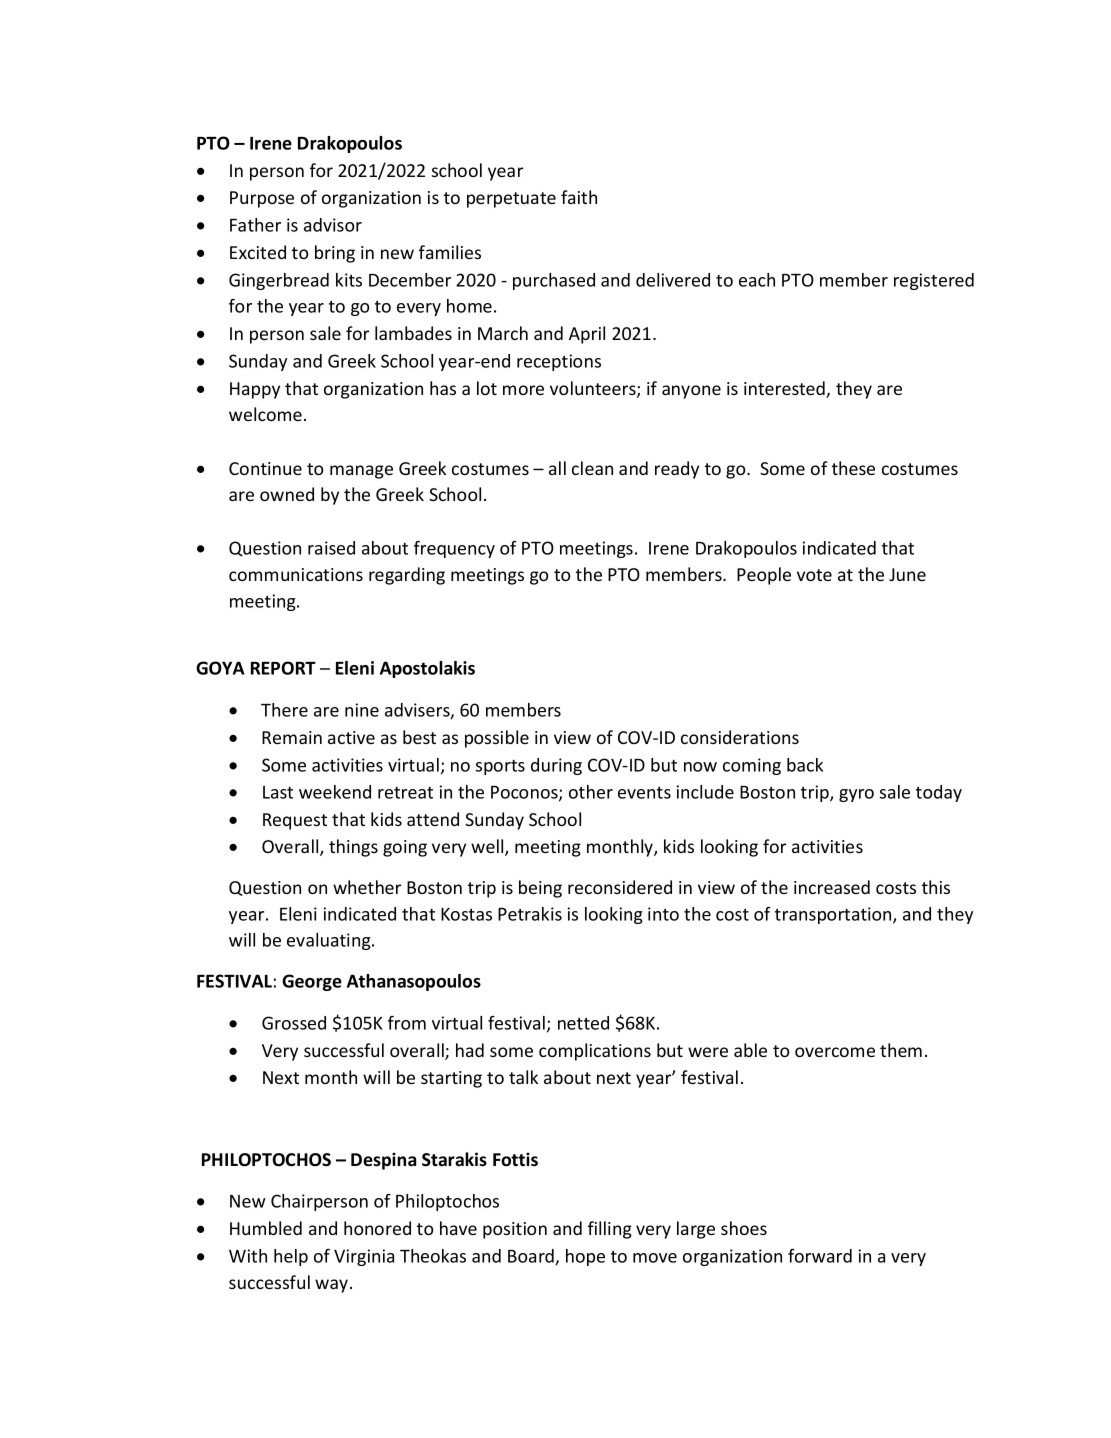  Describe the element at coordinates (934, 281) in the screenshot. I see `registered` at that location.
